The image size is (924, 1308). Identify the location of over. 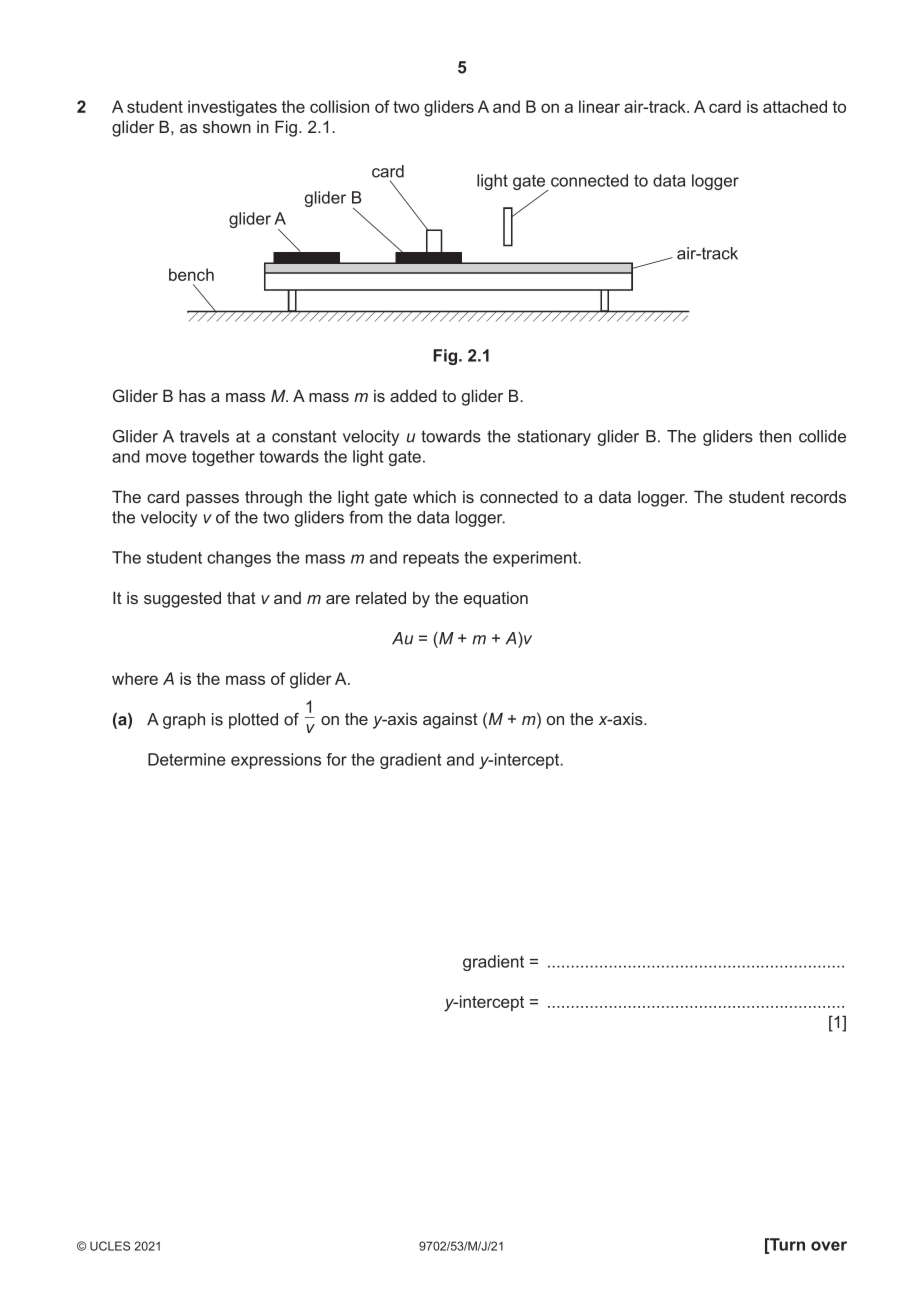
(829, 1246).
